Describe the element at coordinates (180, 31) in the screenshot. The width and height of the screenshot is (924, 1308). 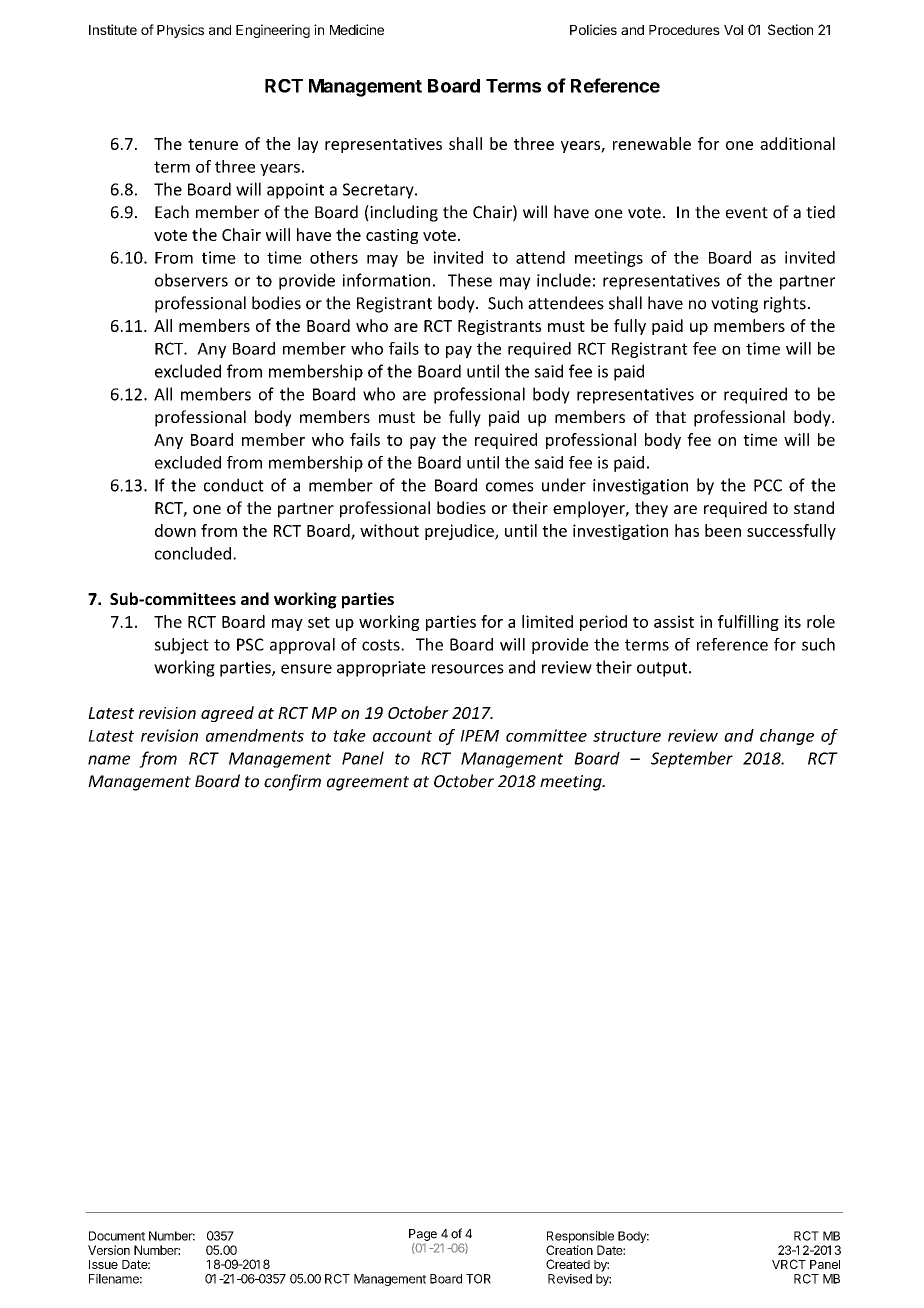
I see `Physics` at that location.
